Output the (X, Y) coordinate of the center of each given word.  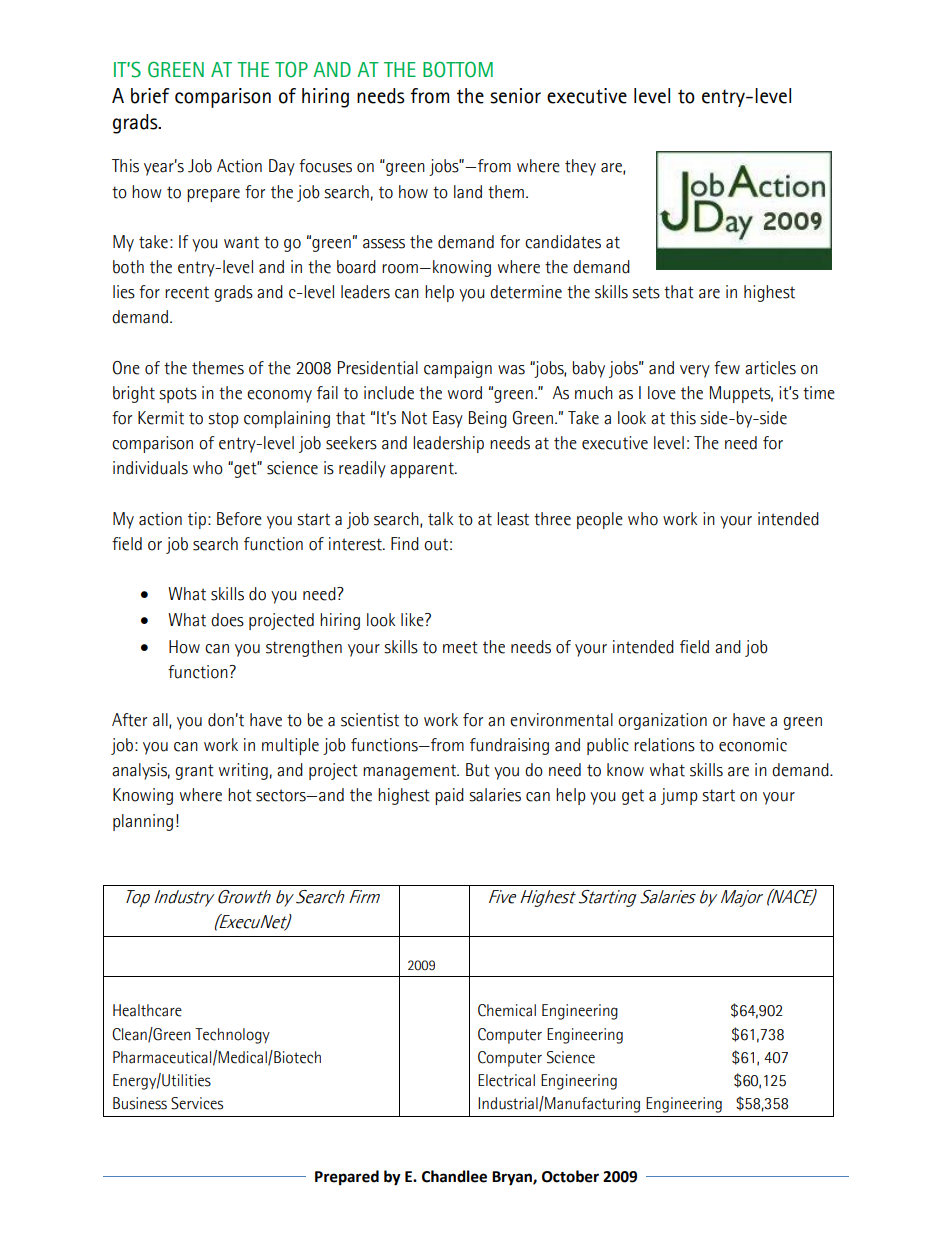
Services (197, 1103)
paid (449, 796)
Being (488, 419)
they (580, 167)
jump (679, 796)
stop (223, 420)
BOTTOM (458, 69)
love (662, 393)
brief (150, 96)
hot (240, 795)
